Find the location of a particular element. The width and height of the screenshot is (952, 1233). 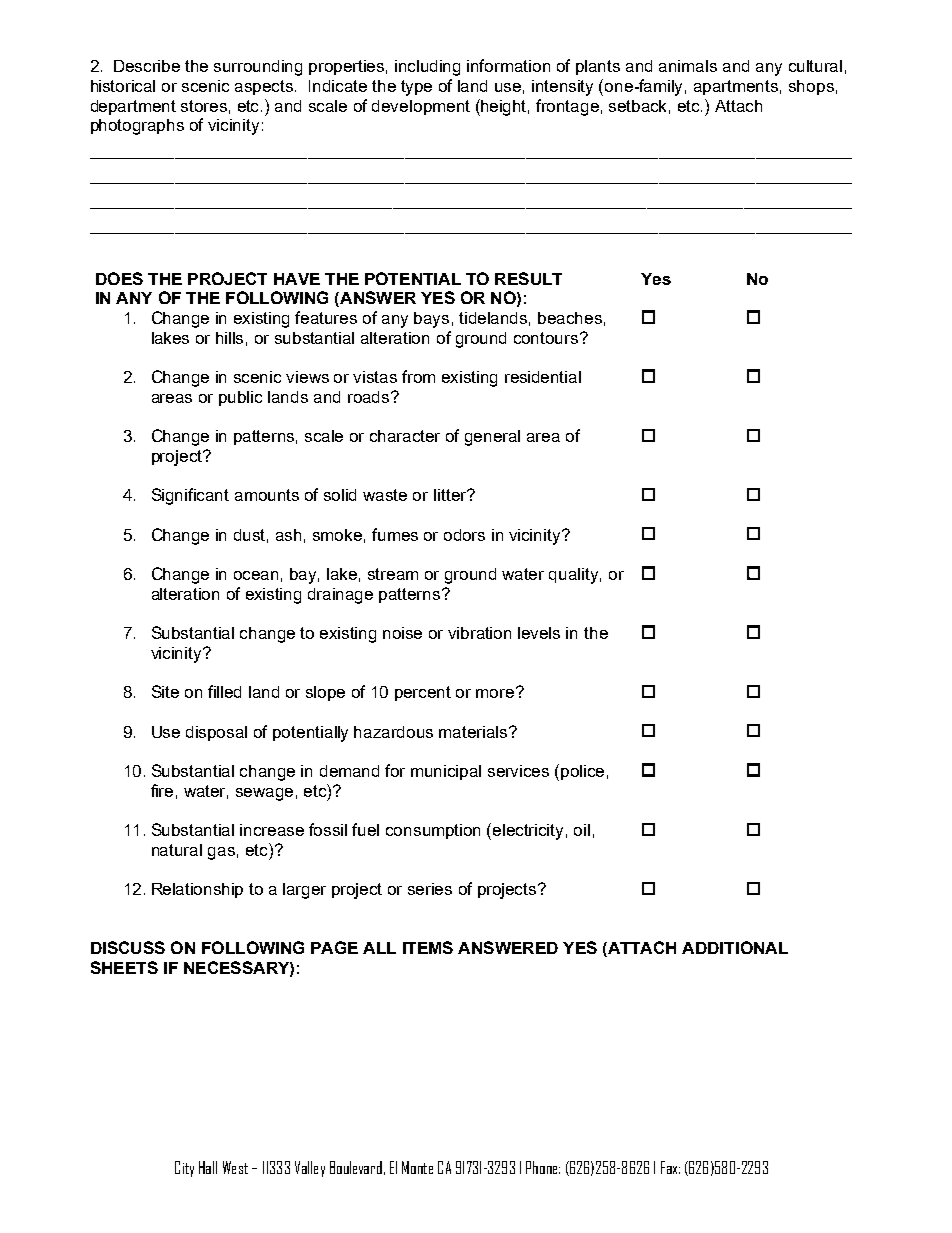

general is located at coordinates (492, 438).
